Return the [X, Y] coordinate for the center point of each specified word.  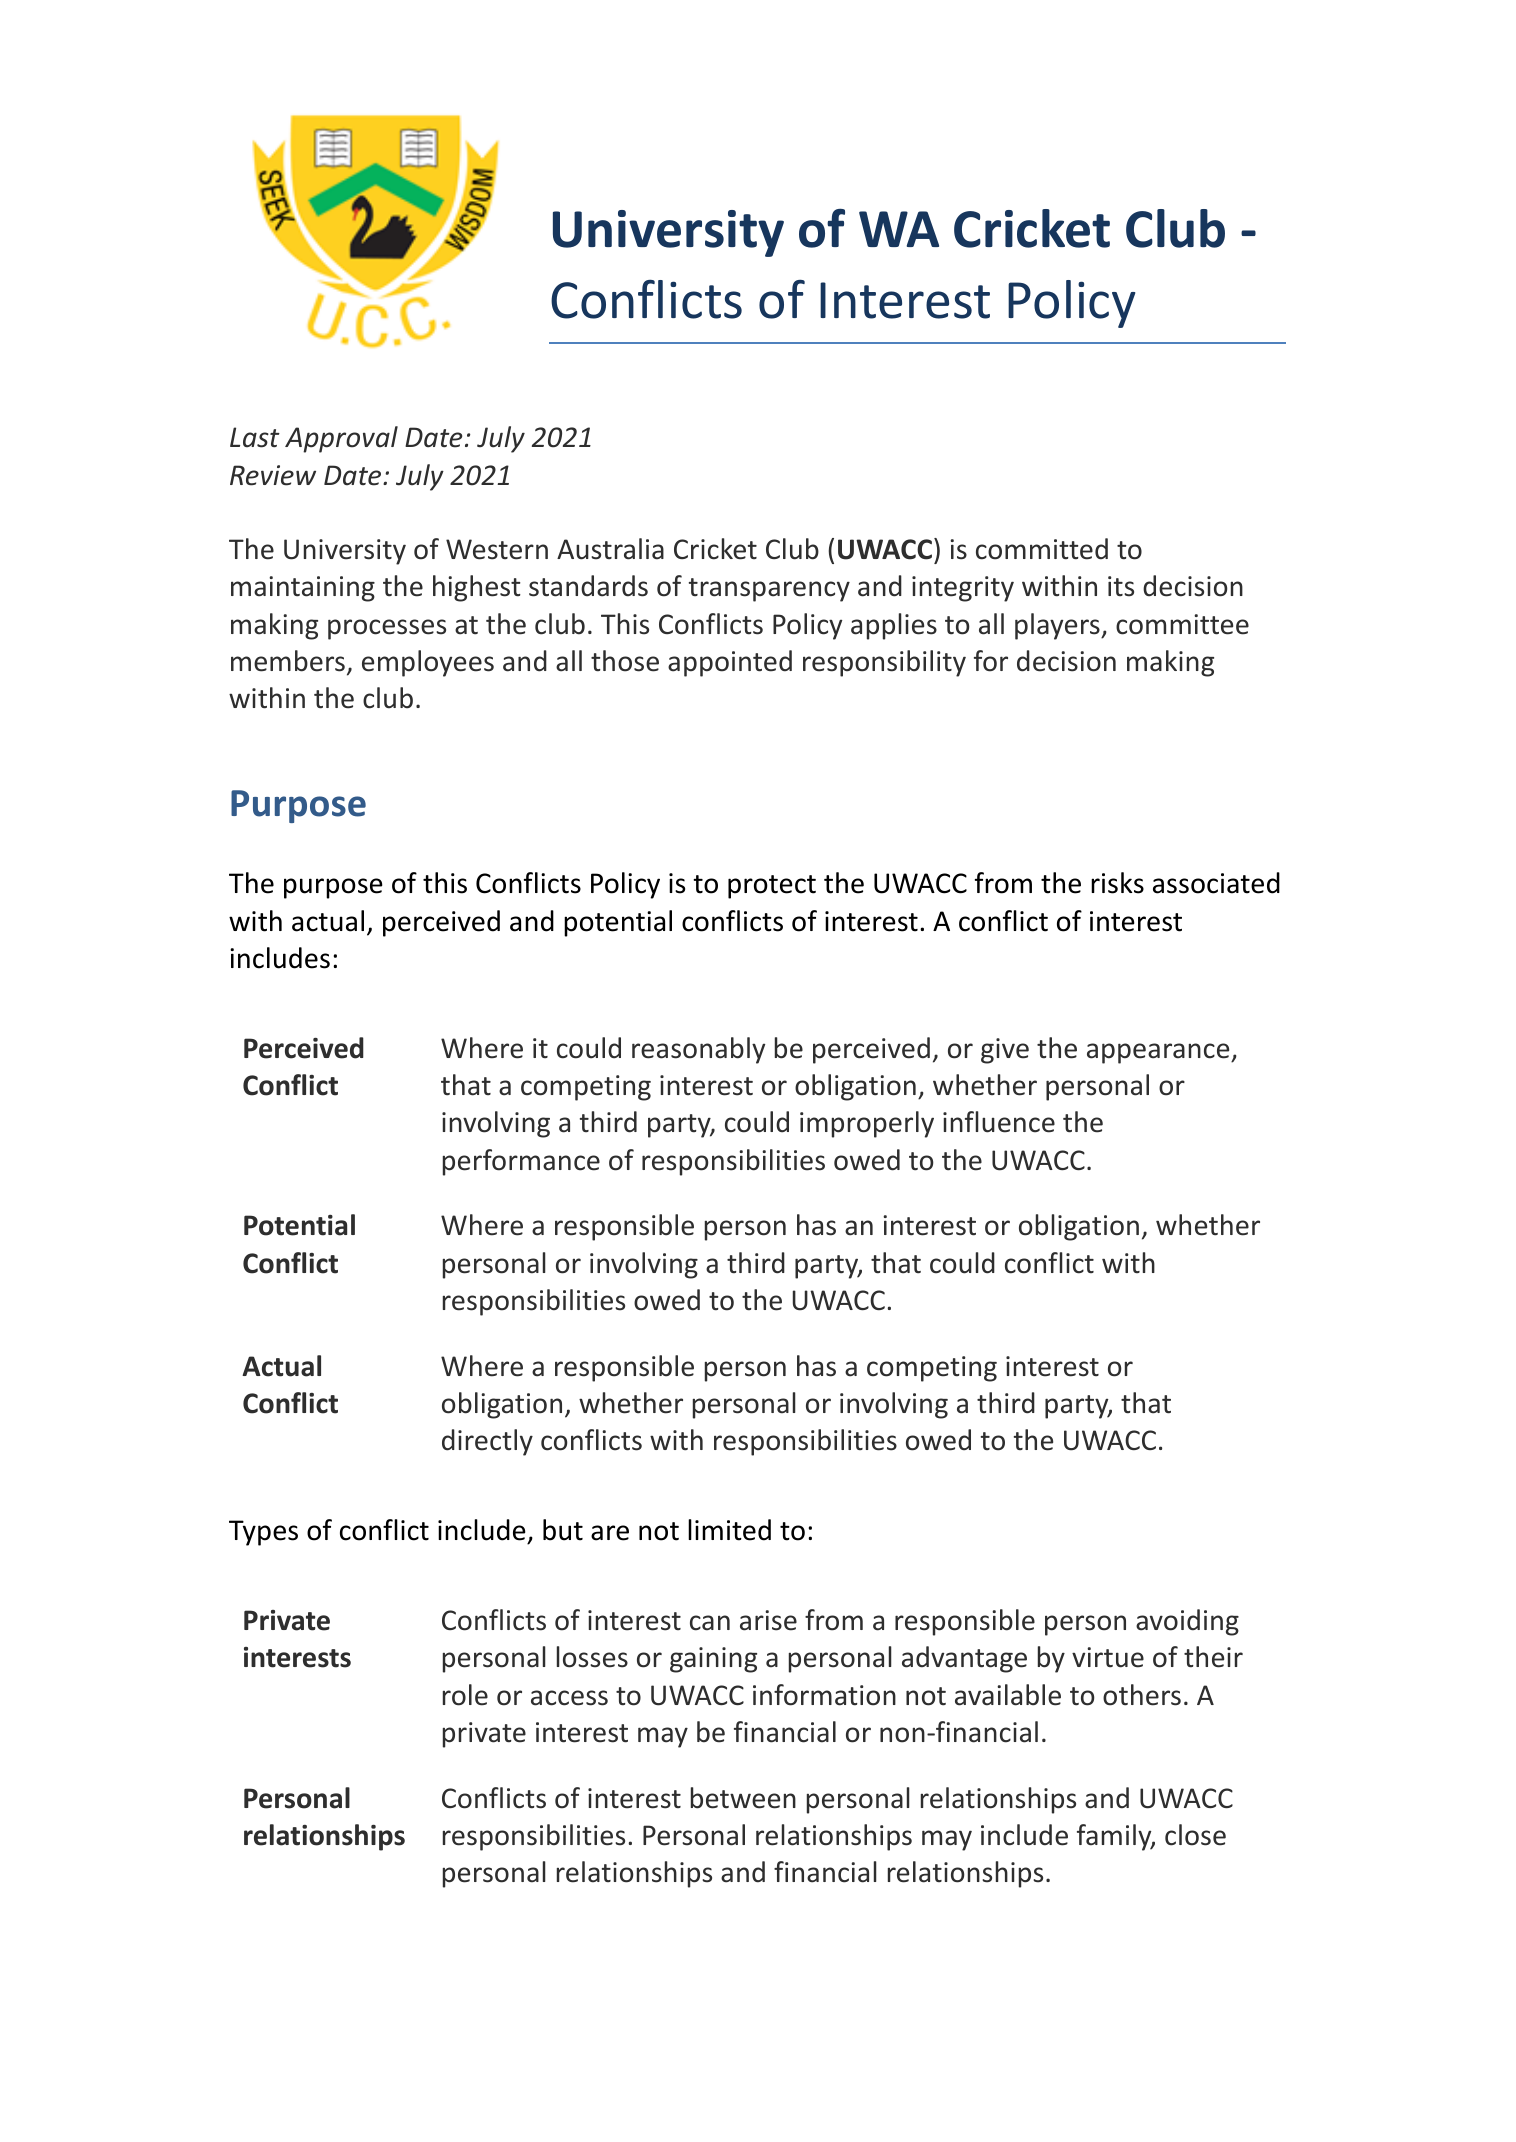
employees [428, 663]
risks [1117, 883]
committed [1042, 549]
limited [729, 1530]
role [465, 1695]
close [1195, 1835]
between [743, 1798]
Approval [341, 439]
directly [487, 1442]
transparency [769, 590]
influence [999, 1122]
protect [772, 887]
